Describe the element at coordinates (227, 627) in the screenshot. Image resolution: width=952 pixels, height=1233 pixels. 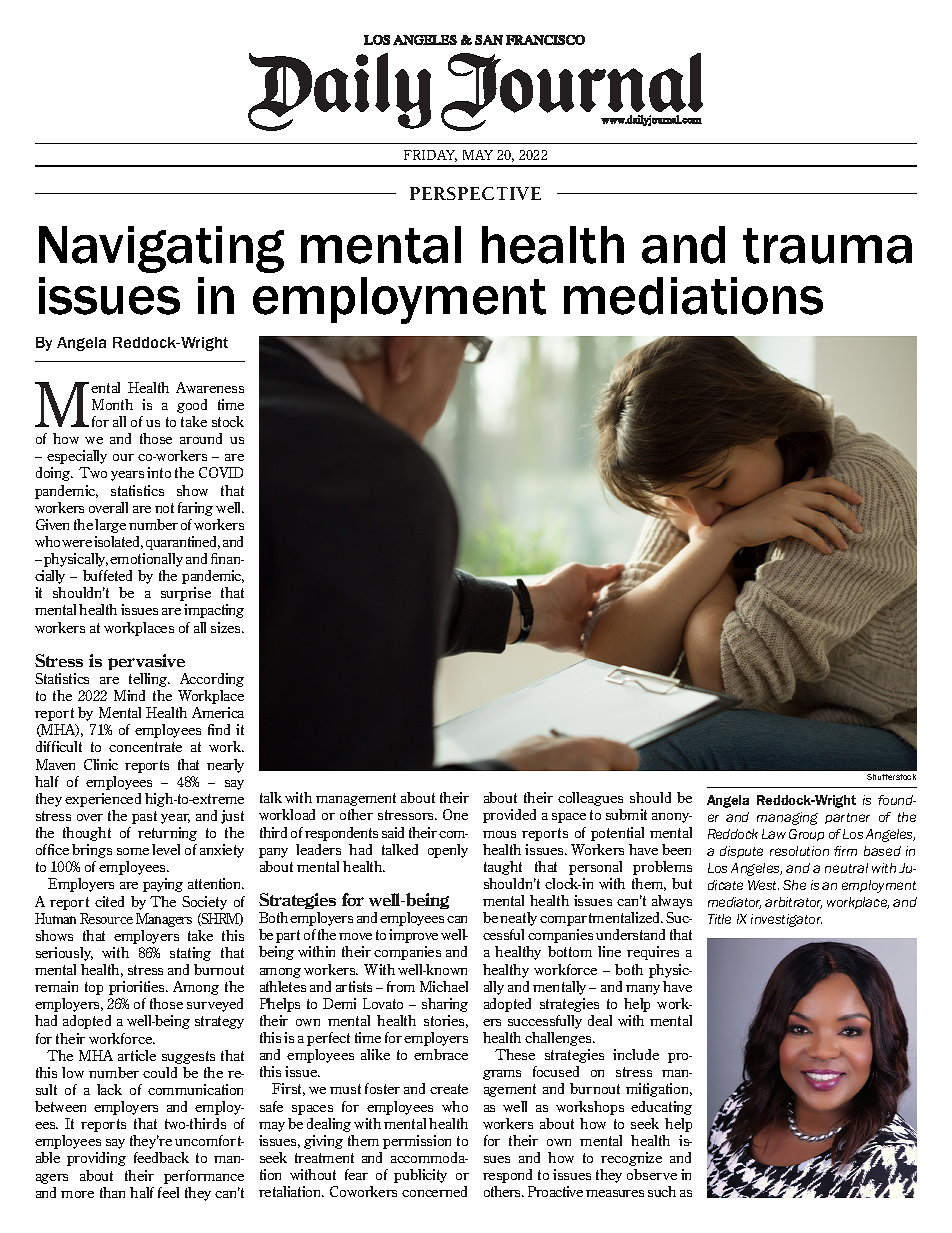
I see `sizes` at that location.
